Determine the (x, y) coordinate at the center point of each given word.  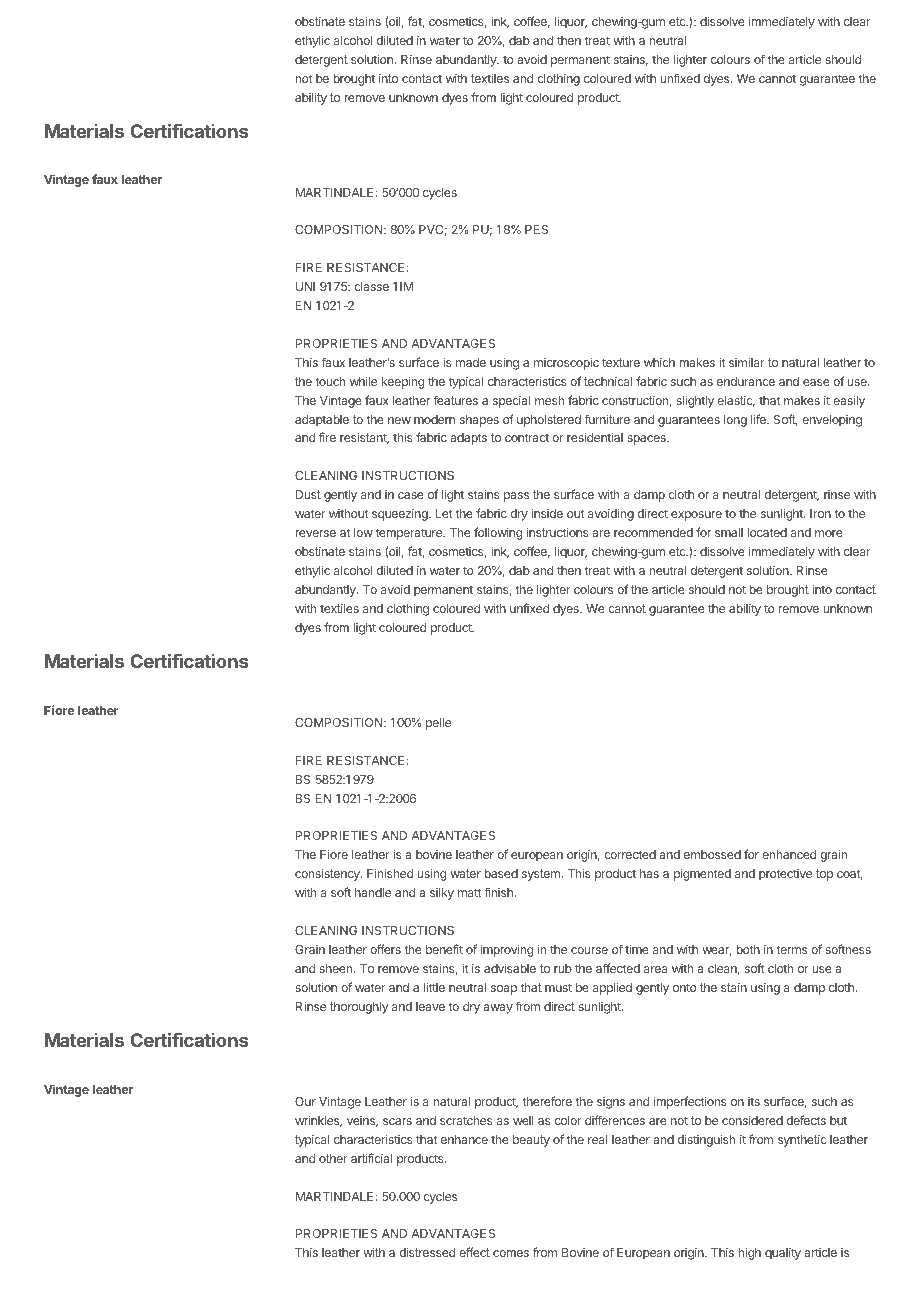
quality (783, 1254)
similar (747, 362)
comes (511, 1253)
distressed (427, 1252)
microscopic (566, 364)
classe (371, 286)
